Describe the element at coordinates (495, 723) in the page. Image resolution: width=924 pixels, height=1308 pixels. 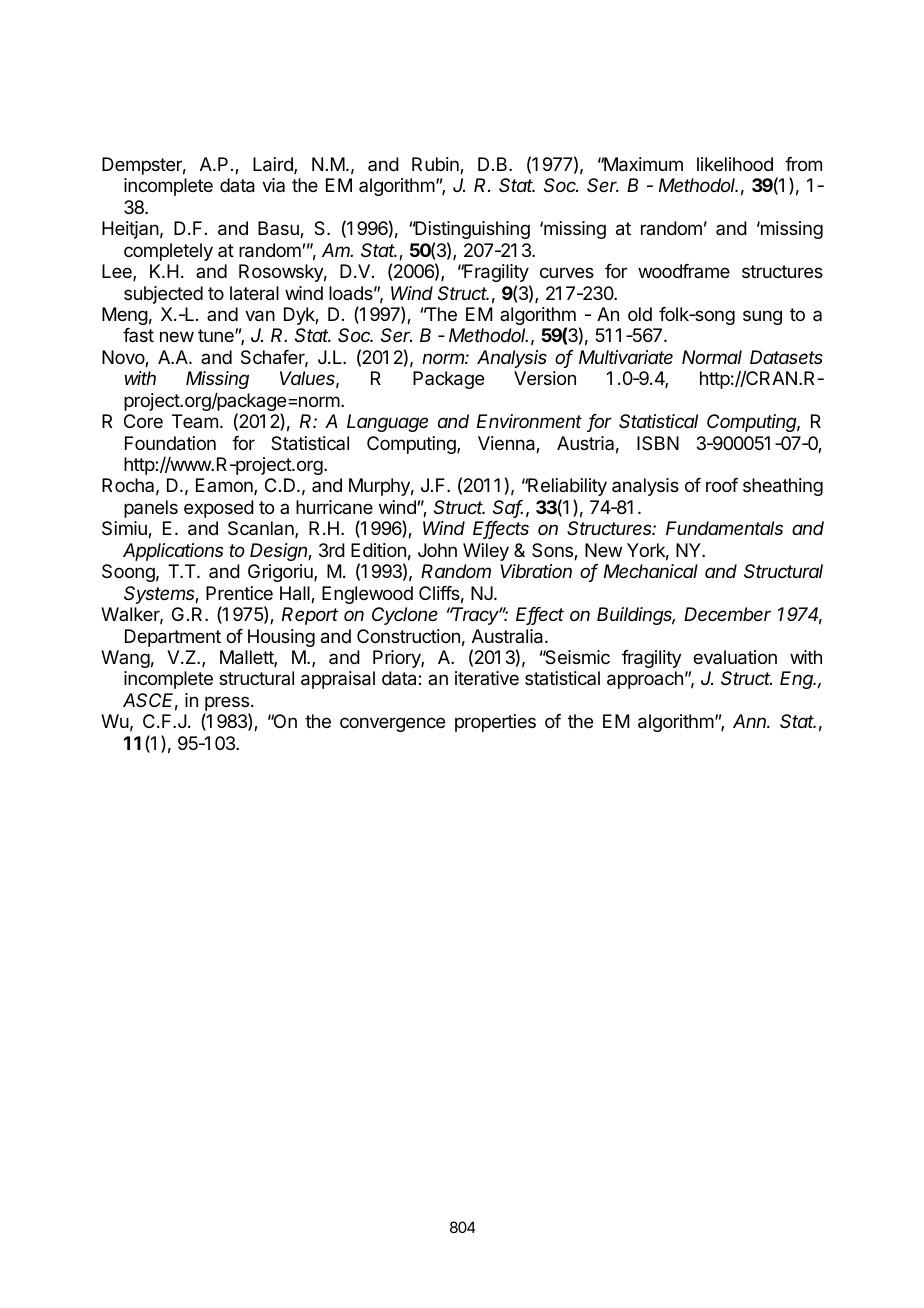
I see `properties` at that location.
